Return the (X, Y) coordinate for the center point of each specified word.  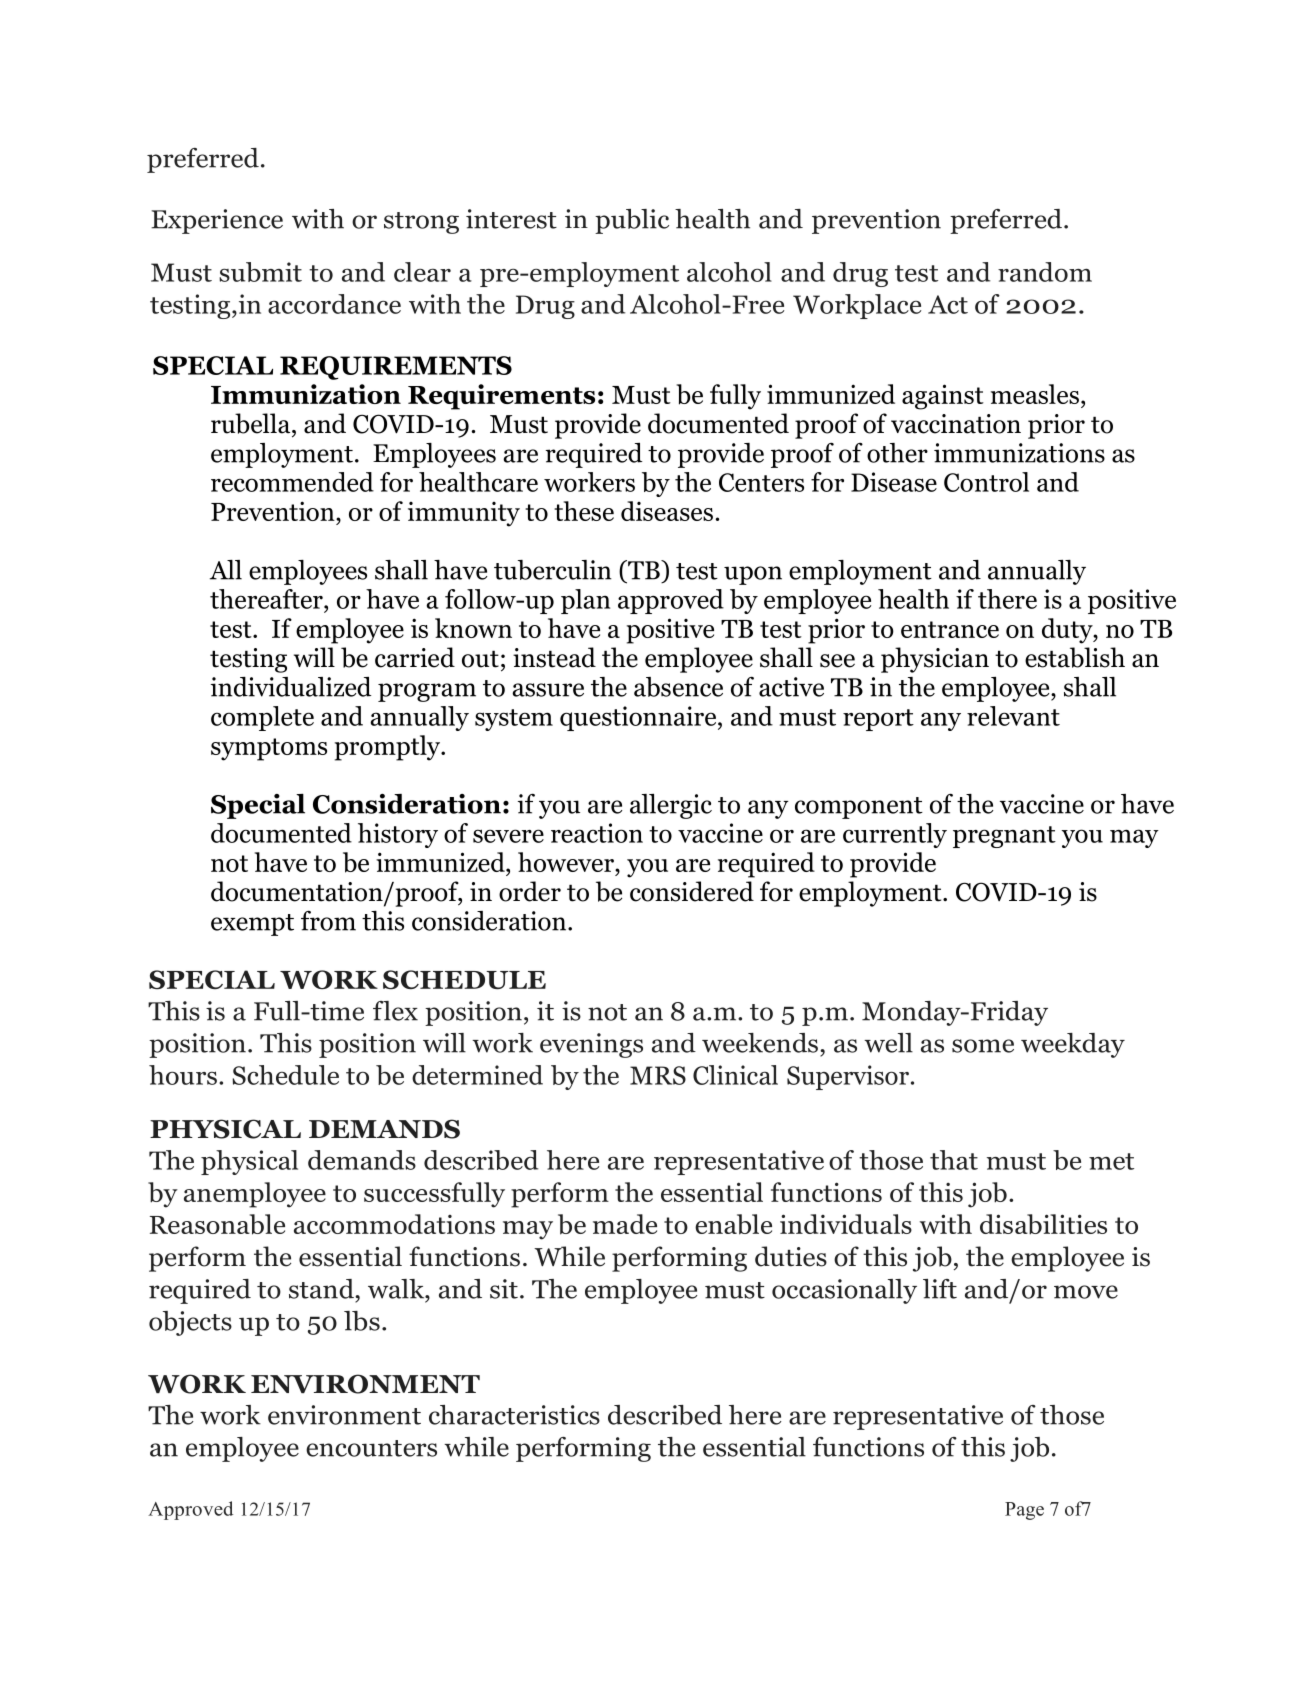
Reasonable (217, 1224)
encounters (371, 1448)
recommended (292, 482)
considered (692, 891)
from (328, 921)
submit (260, 272)
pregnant (1004, 837)
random (1045, 272)
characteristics (514, 1415)
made (625, 1224)
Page (1024, 1511)
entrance (950, 629)
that (954, 1160)
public (632, 221)
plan (585, 601)
